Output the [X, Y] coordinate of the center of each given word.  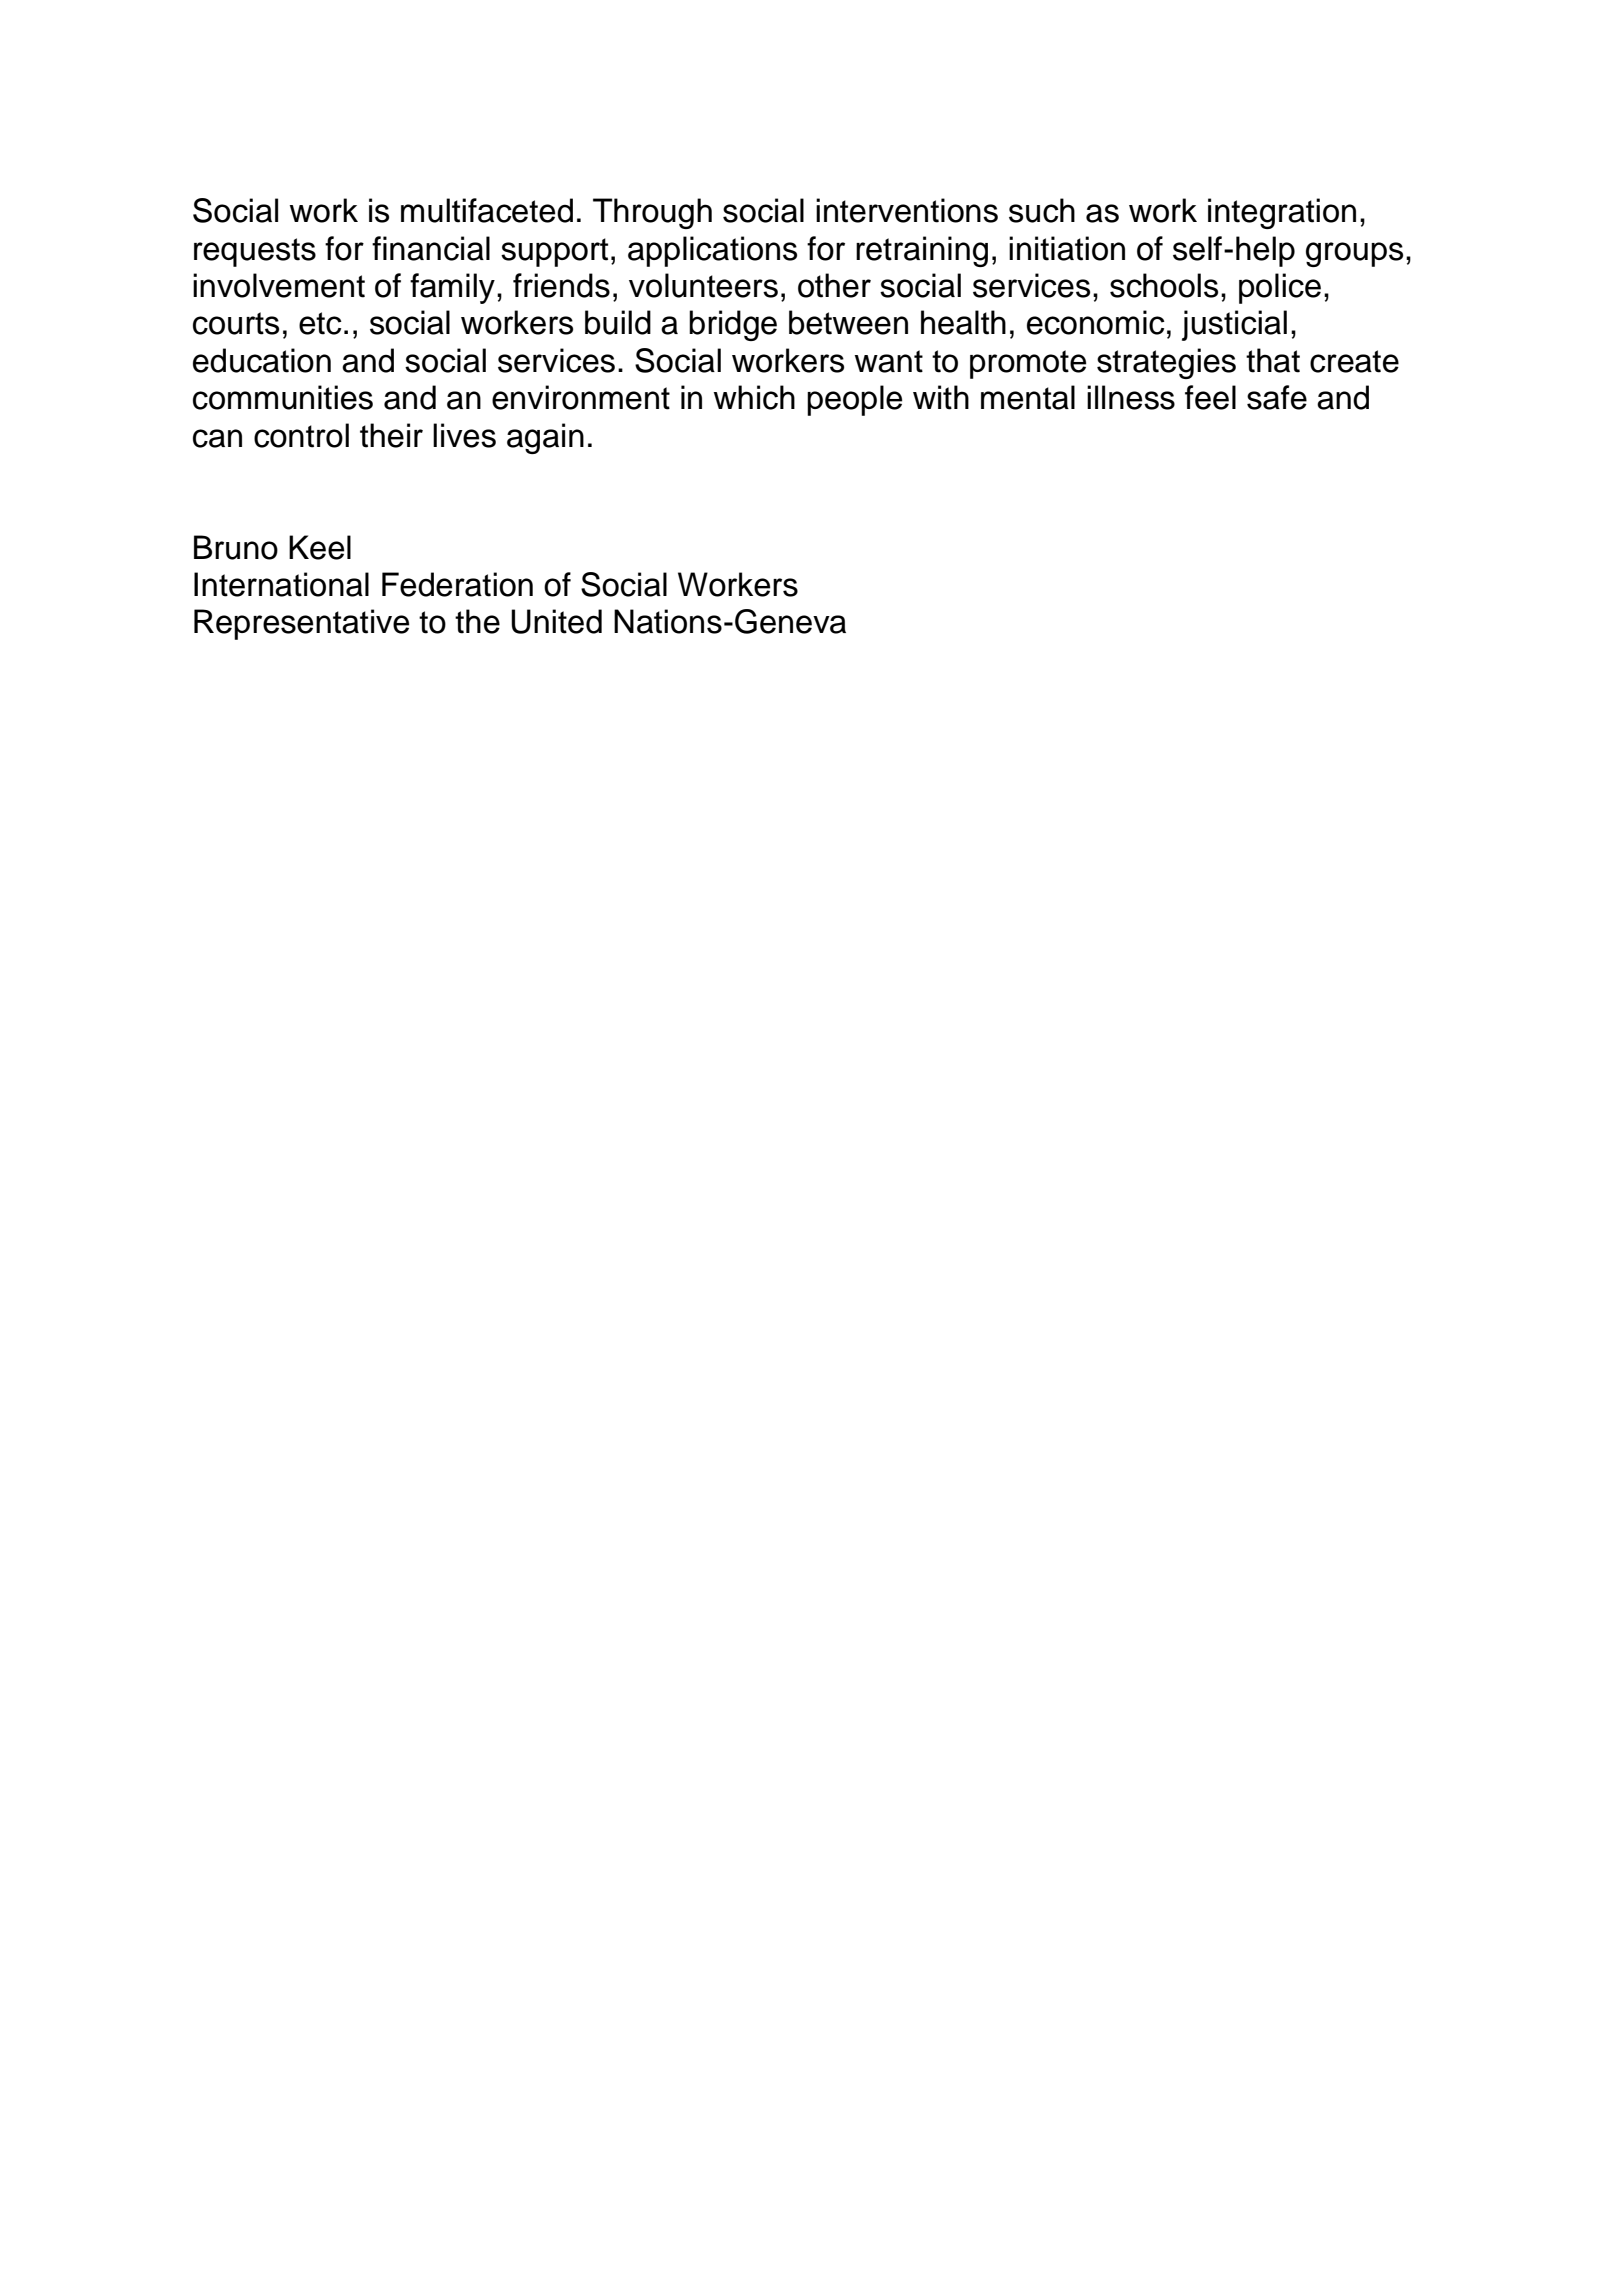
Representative [301, 624]
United [556, 621]
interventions [907, 210]
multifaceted [487, 210]
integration [1282, 213]
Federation [457, 584]
